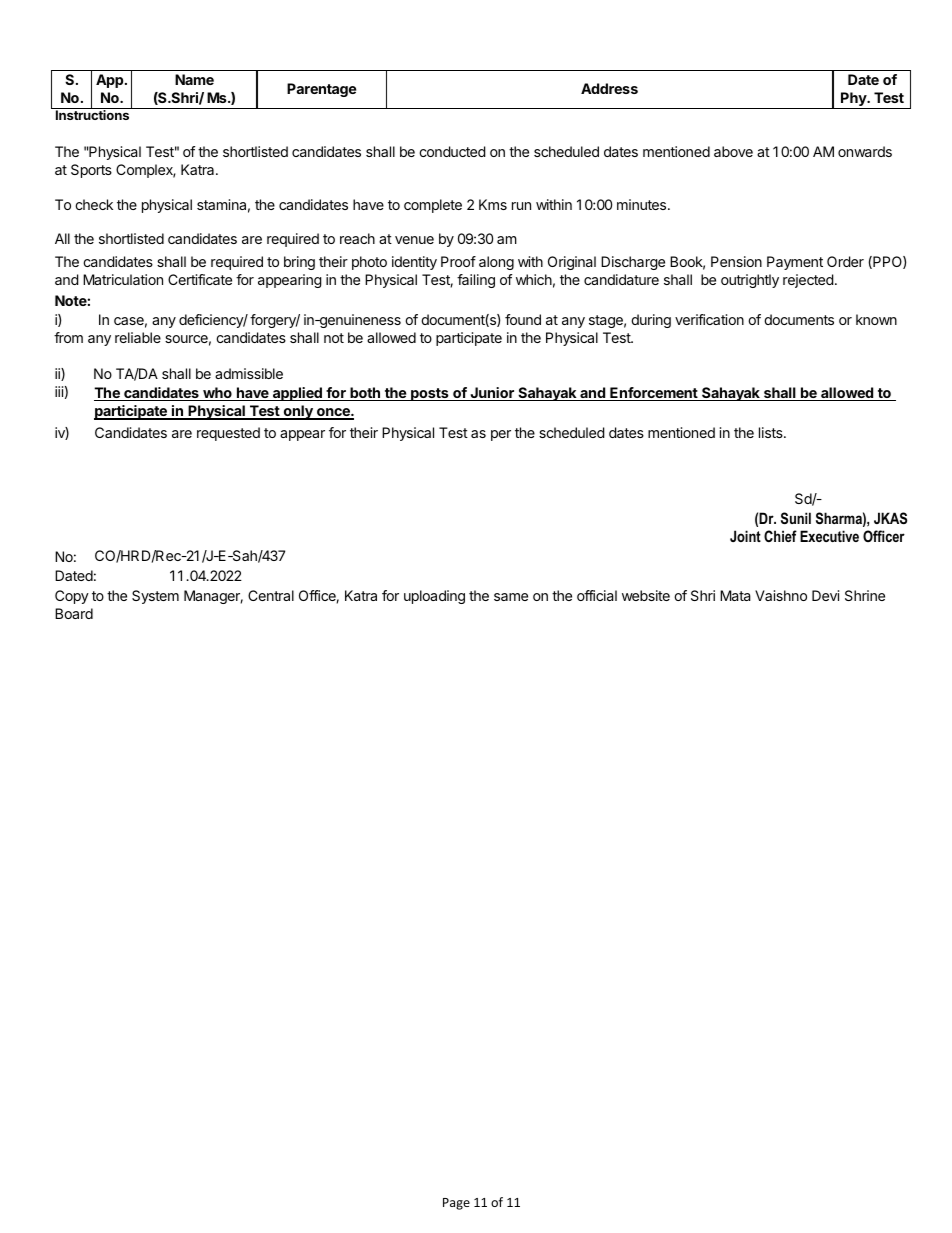 The height and width of the image is (1233, 952). What do you see at coordinates (74, 613) in the image?
I see `Board` at bounding box center [74, 613].
